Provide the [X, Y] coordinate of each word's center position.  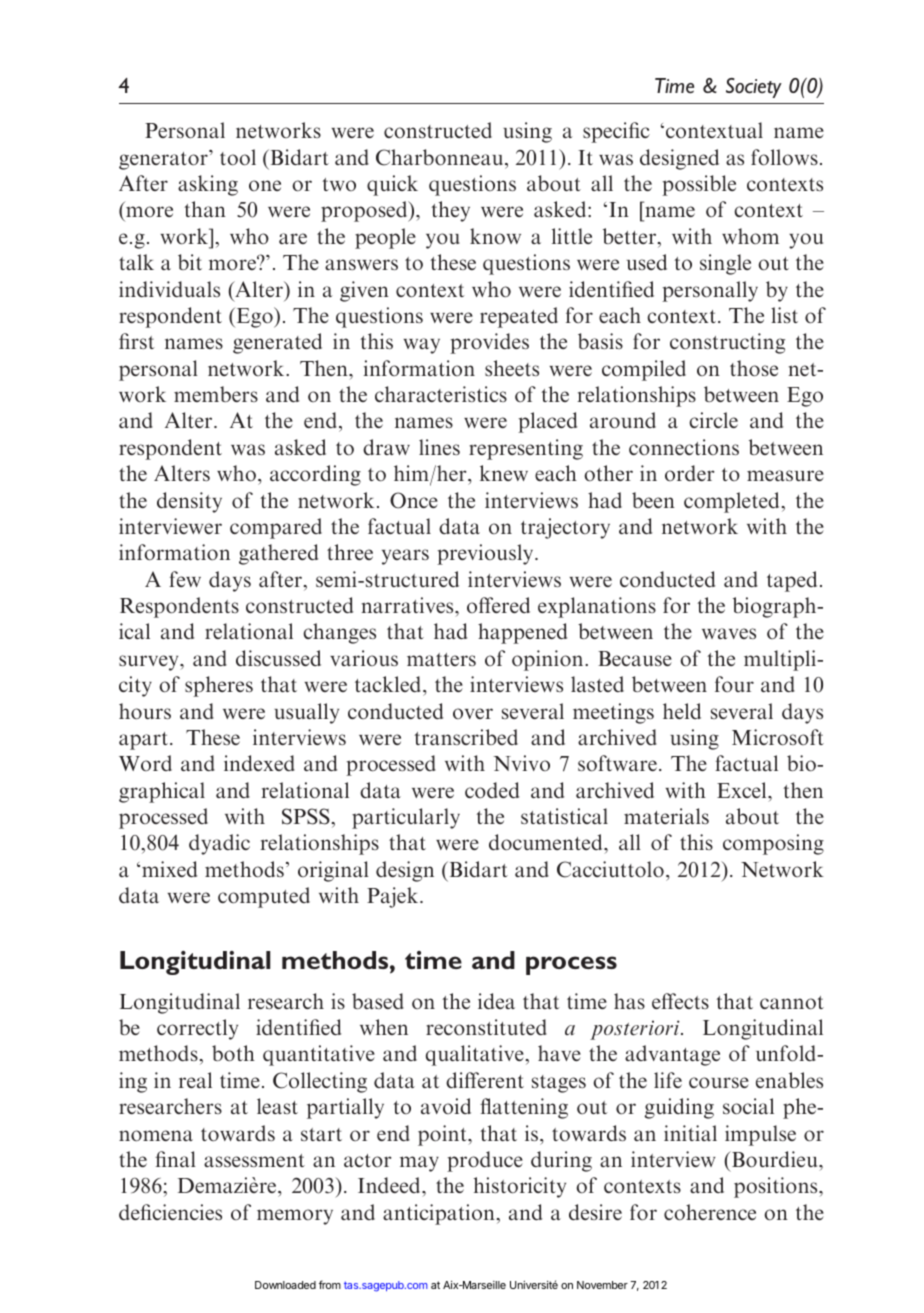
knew [504, 473]
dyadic [219, 844]
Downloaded [285, 1285]
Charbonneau [441, 157]
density [189, 502]
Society [754, 88]
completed [733, 502]
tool [238, 157]
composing [773, 844]
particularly [406, 818]
